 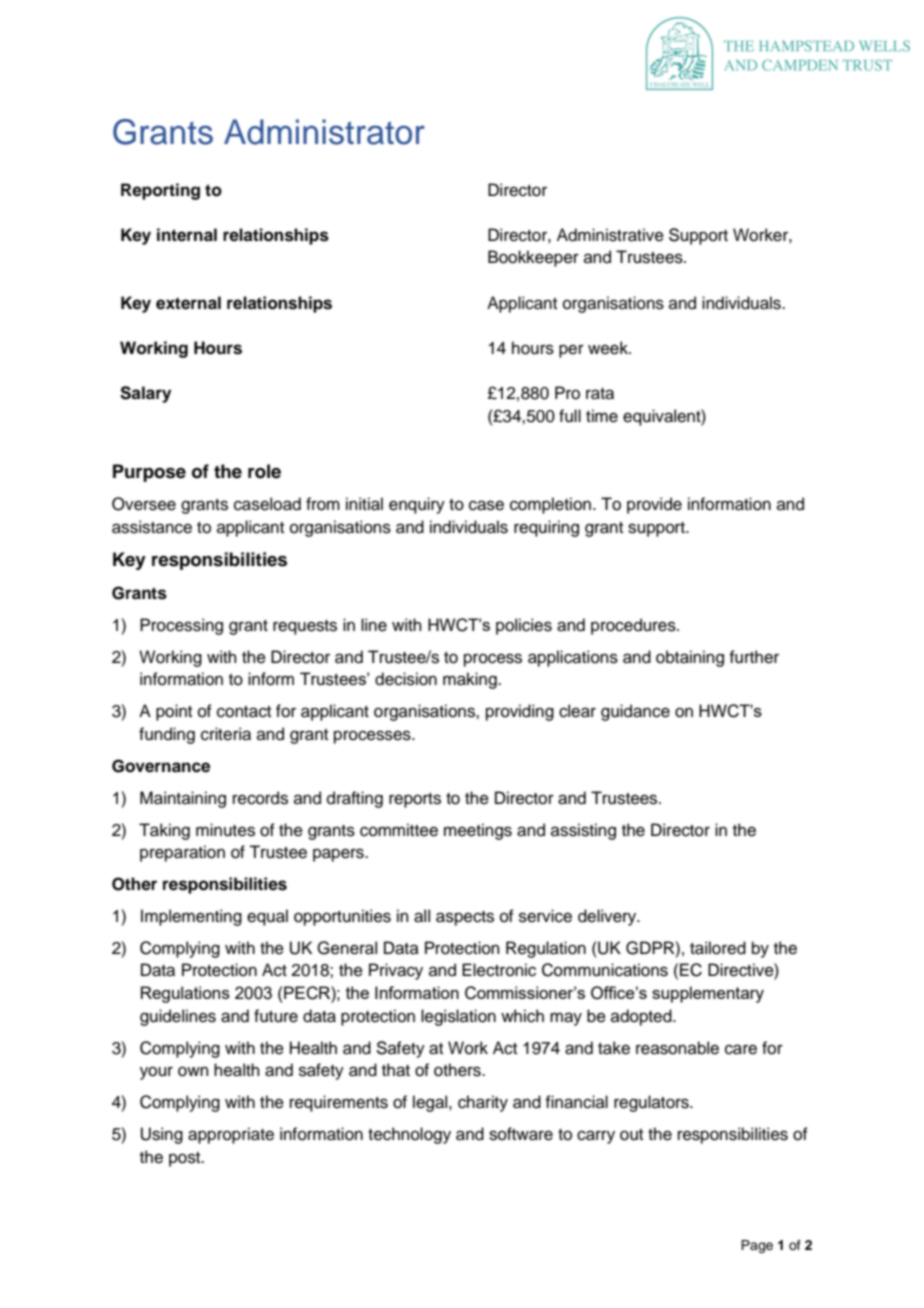 I want to click on making, so click(x=471, y=680).
